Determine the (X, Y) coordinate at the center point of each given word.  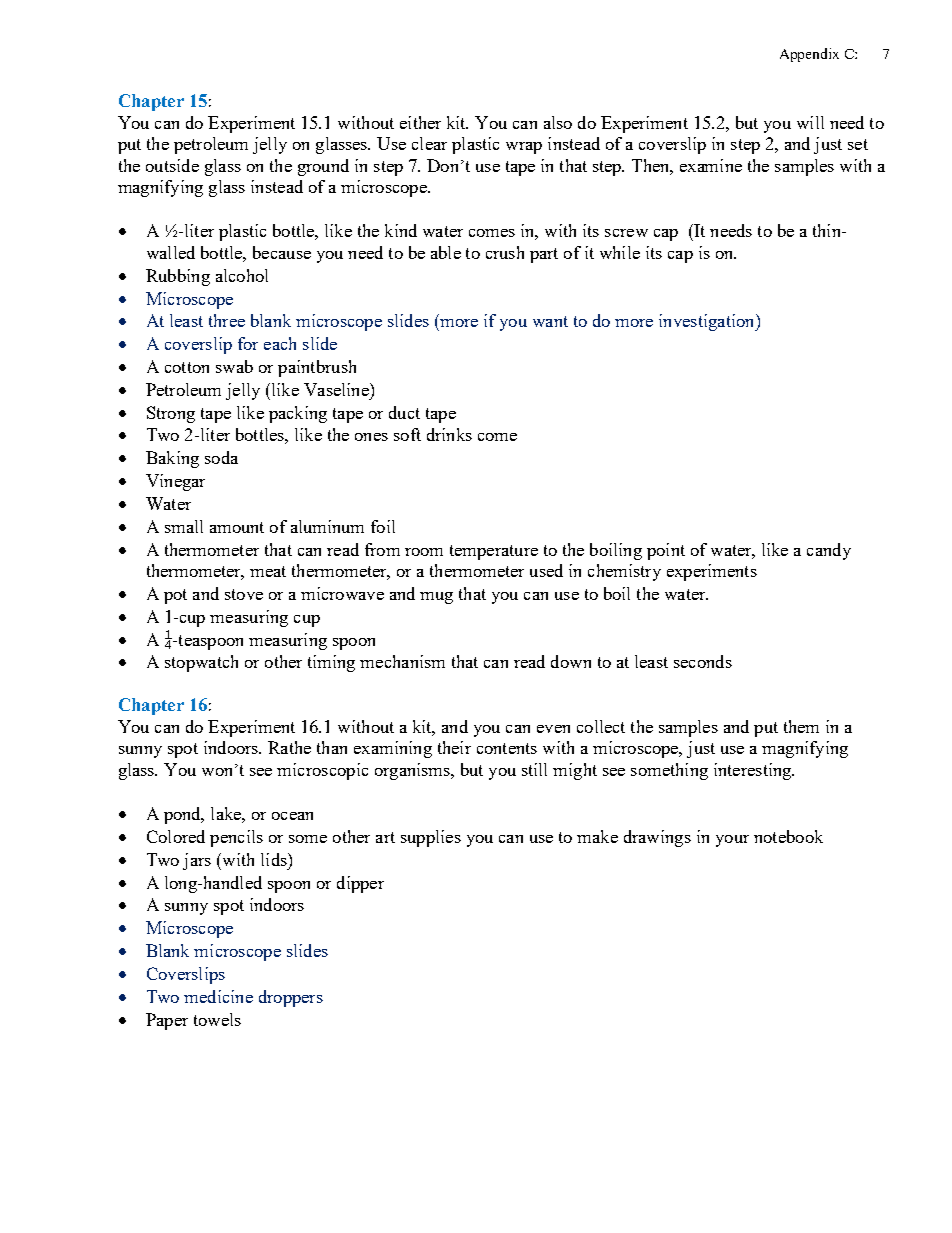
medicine (218, 996)
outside (172, 165)
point (666, 551)
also (558, 122)
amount (237, 527)
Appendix (809, 55)
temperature (494, 552)
